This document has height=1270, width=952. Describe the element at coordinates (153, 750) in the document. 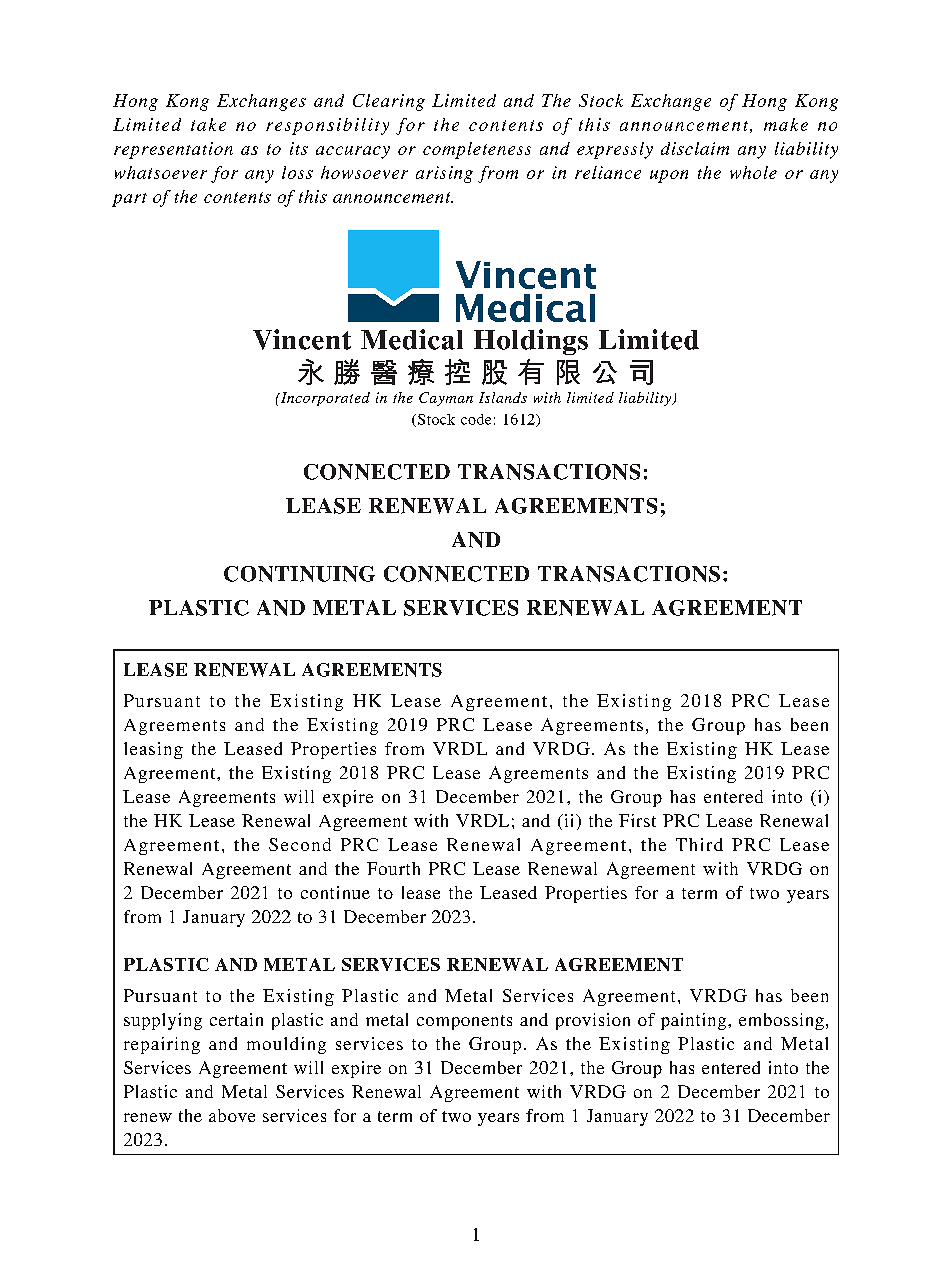

I see `leasing` at that location.
